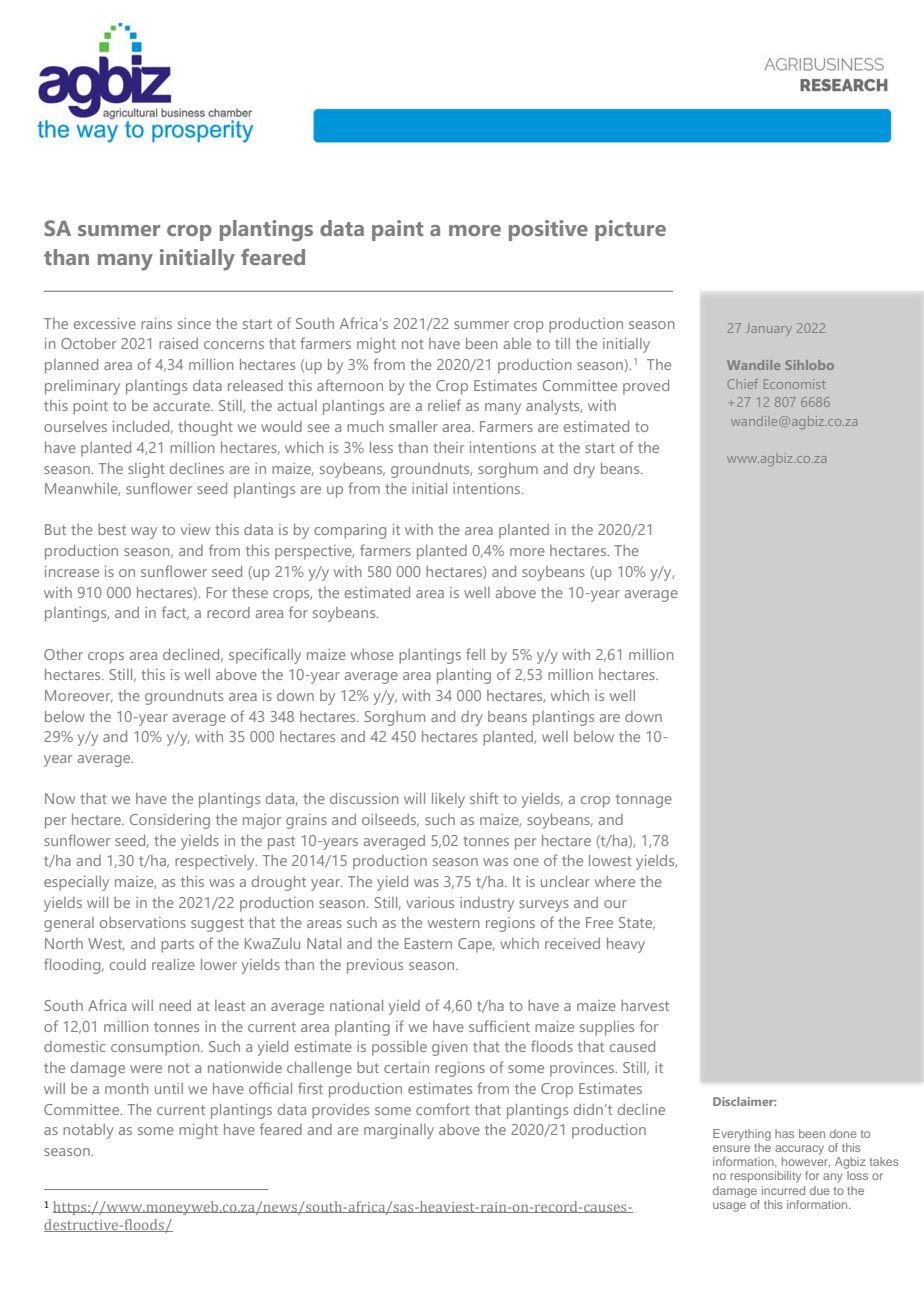 This page has height=1309, width=924. I want to click on paint, so click(397, 230).
